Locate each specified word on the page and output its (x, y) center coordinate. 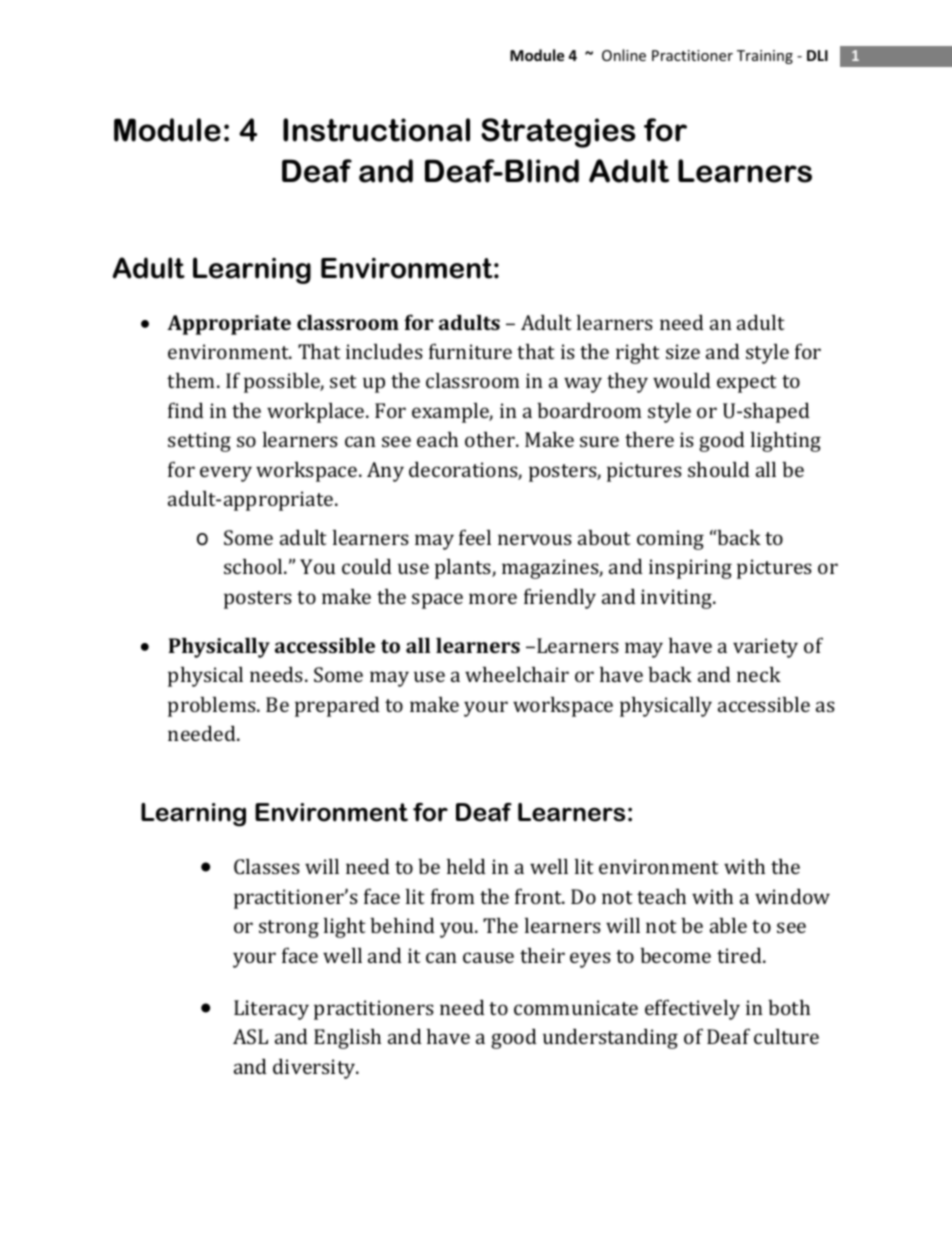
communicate (576, 1007)
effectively (692, 1009)
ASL (250, 1036)
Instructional (376, 130)
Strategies (558, 133)
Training (765, 57)
